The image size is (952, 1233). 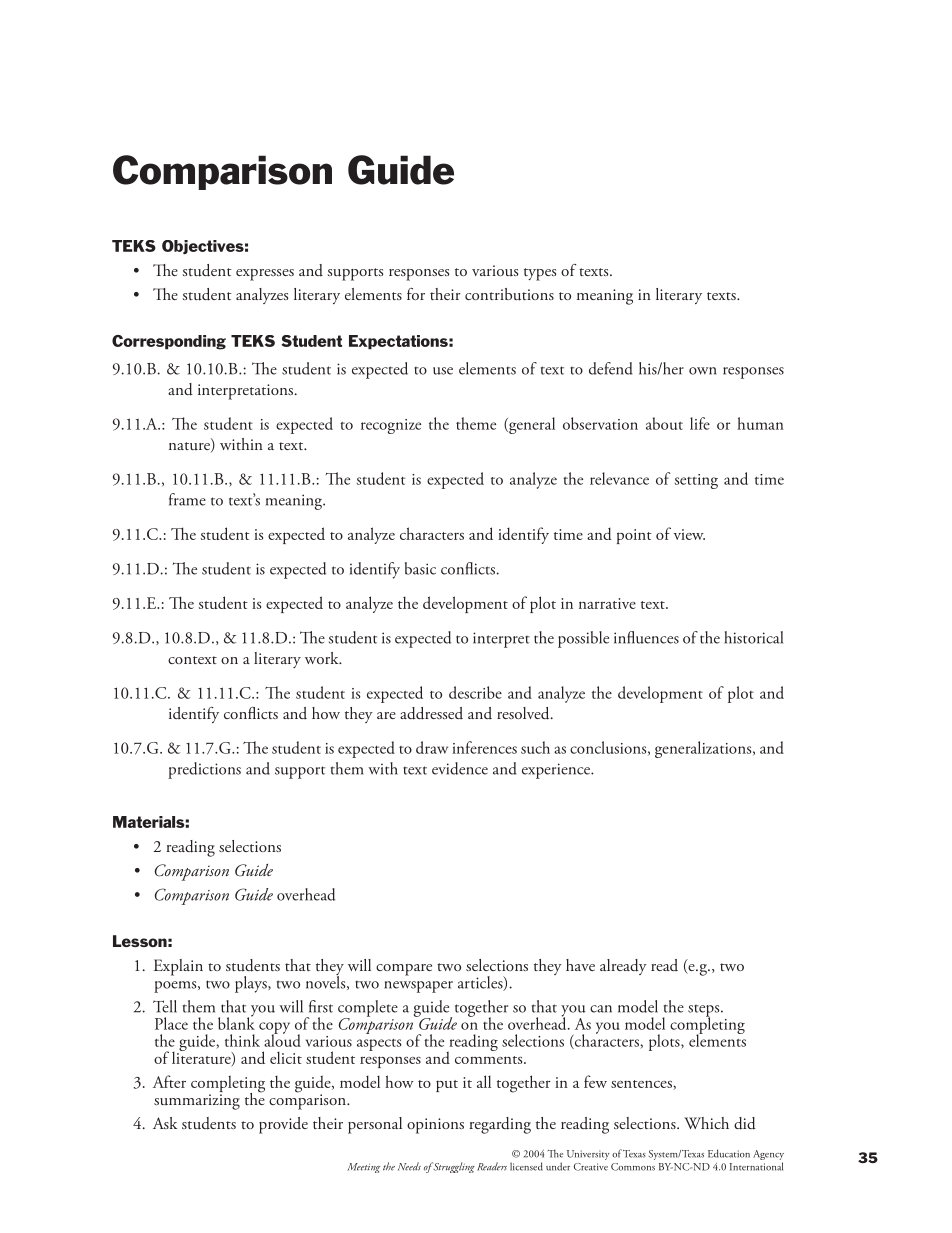 What do you see at coordinates (283, 1125) in the screenshot?
I see `provide` at bounding box center [283, 1125].
